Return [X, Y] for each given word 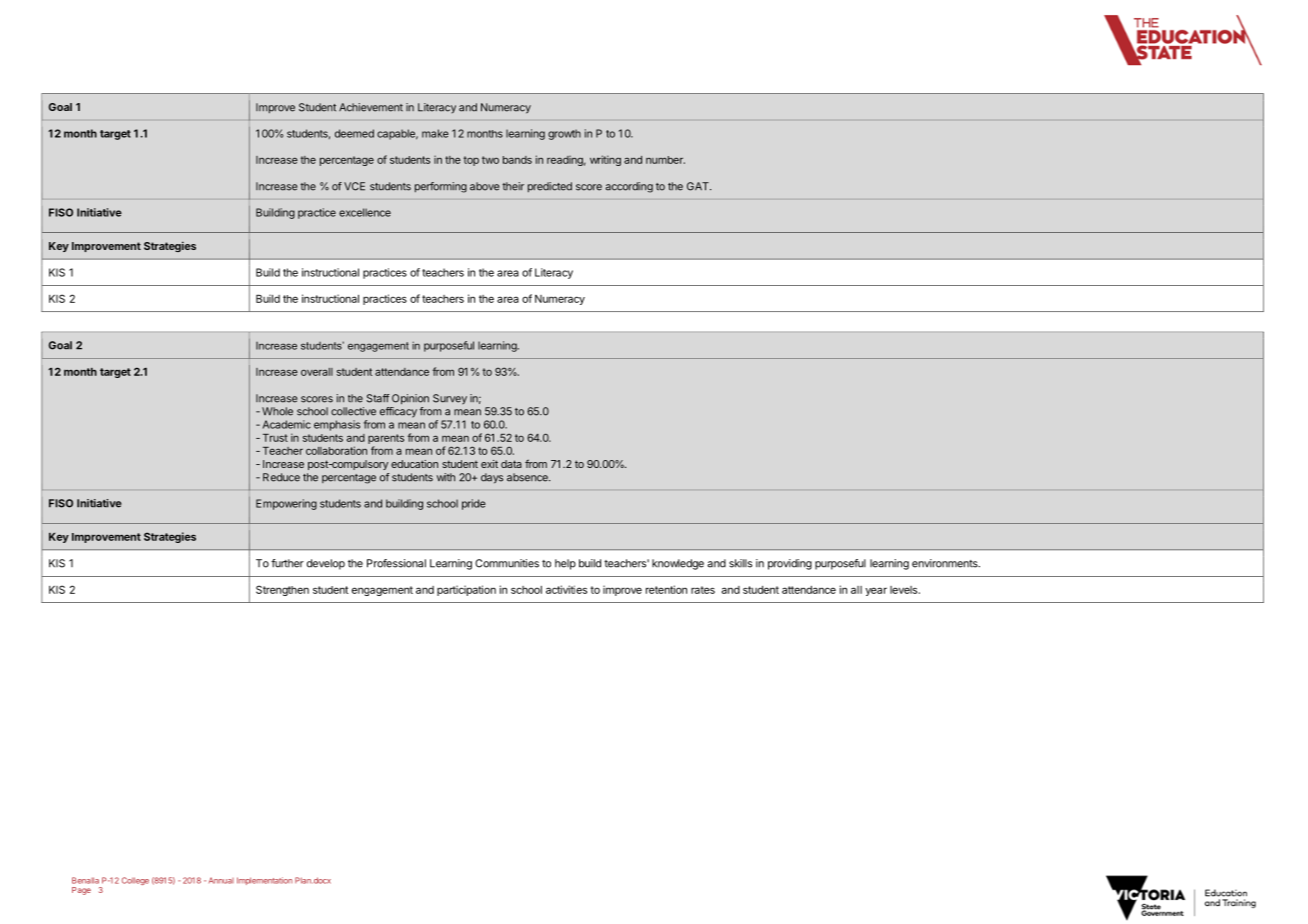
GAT [699, 186]
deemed [354, 133]
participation [466, 590]
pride [474, 504]
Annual [221, 880]
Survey [450, 399]
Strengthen [282, 590]
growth [564, 134]
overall [317, 372]
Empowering [286, 504]
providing [790, 564]
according [629, 187]
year [876, 591]
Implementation [264, 881]
